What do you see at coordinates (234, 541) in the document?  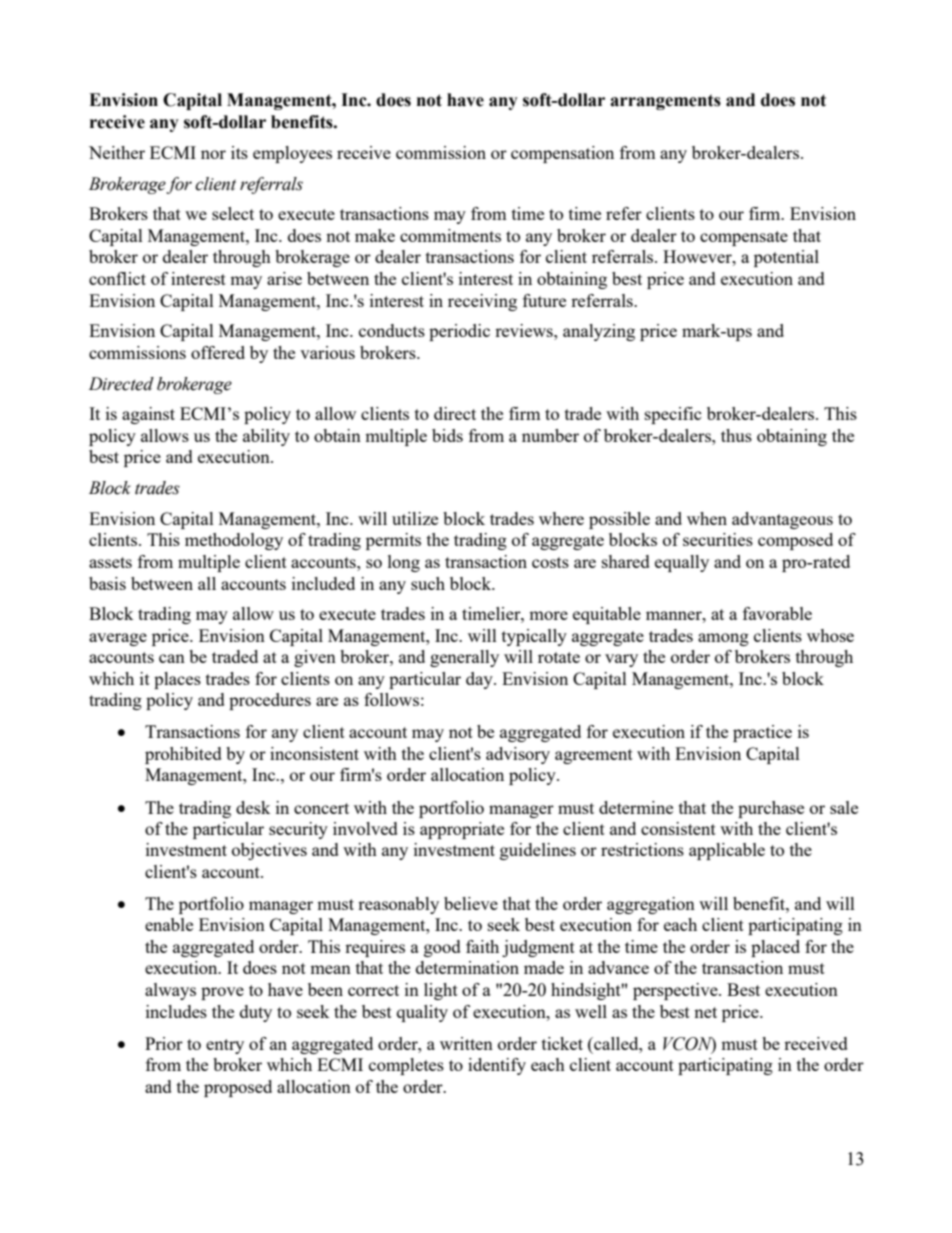 I see `methodology` at bounding box center [234, 541].
